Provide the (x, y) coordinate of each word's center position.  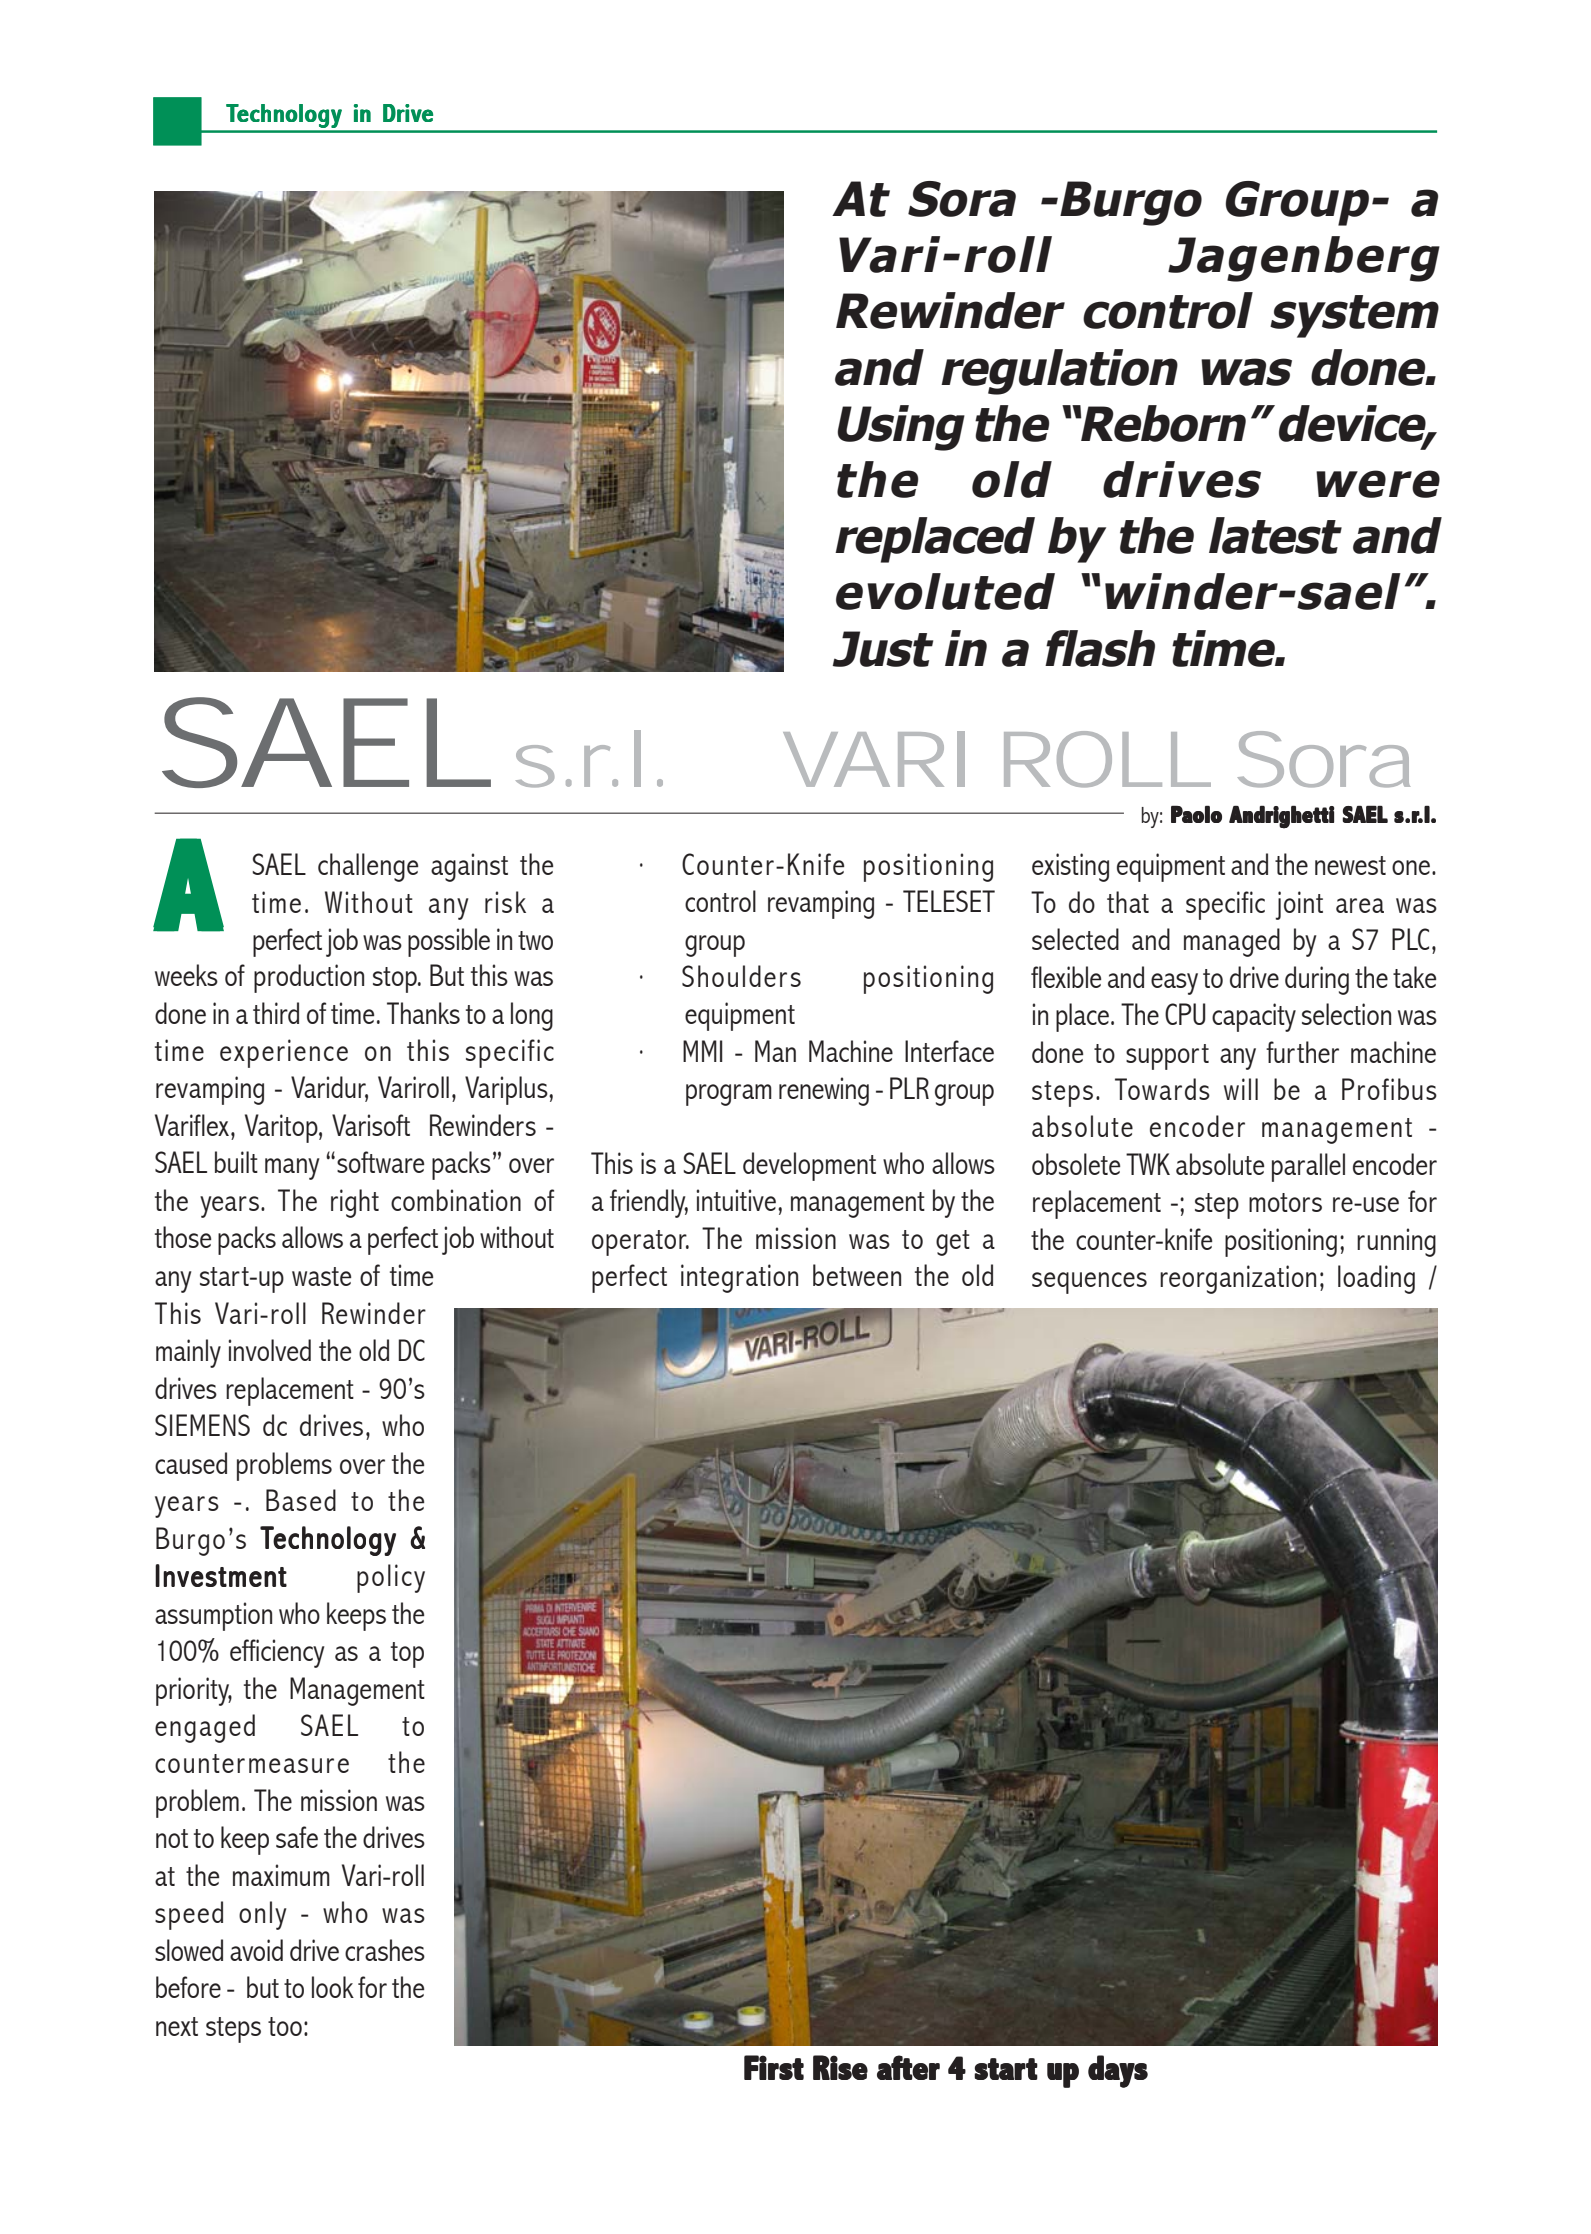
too (285, 2026)
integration (739, 1278)
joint (1299, 905)
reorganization (1238, 1279)
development (809, 1166)
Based (301, 1500)
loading (1376, 1279)
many (292, 1169)
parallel (1308, 1167)
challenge (368, 867)
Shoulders (741, 976)
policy (391, 1578)
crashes (385, 1950)
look (333, 1987)
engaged (205, 1728)
